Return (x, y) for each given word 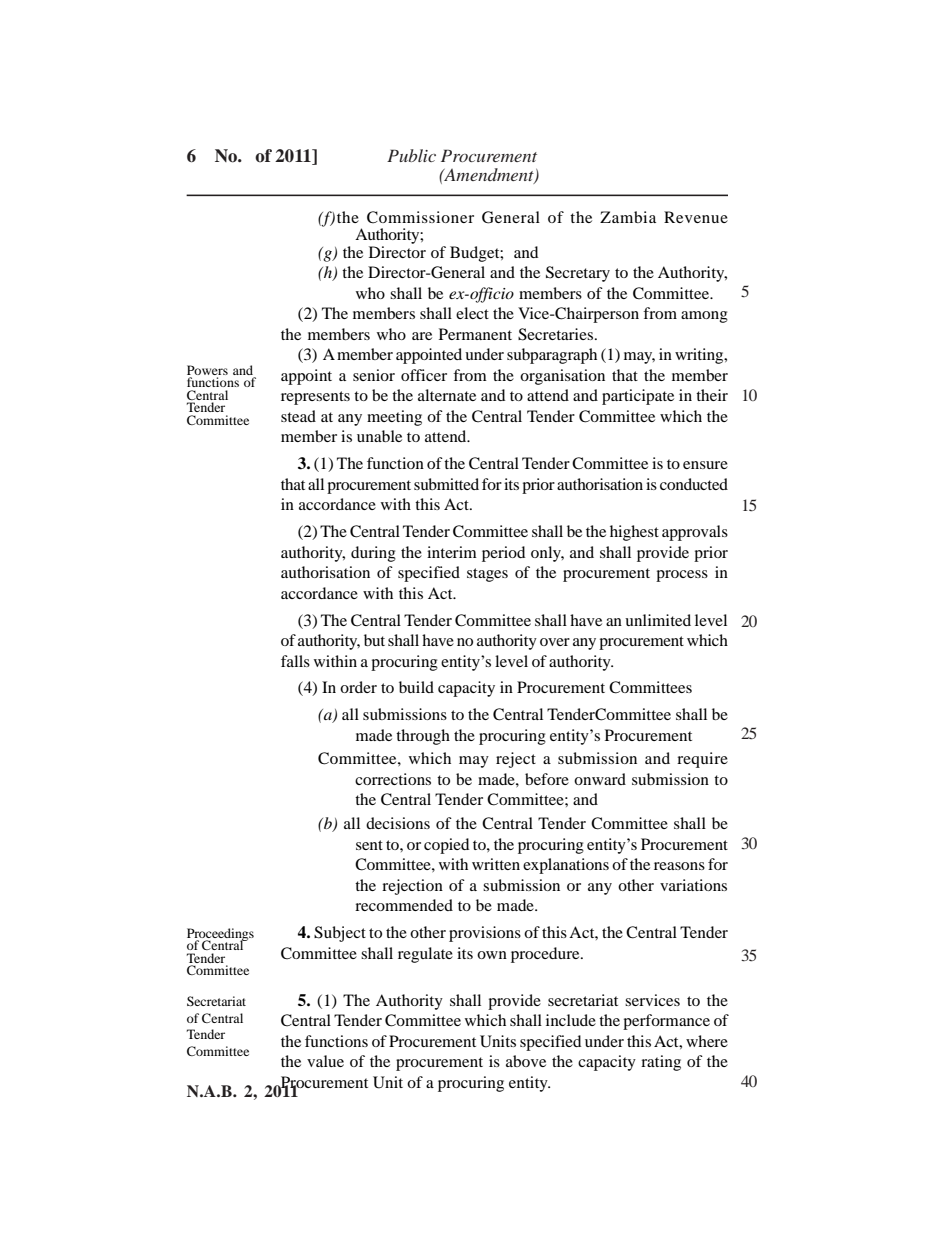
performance (666, 1022)
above (526, 1061)
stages (487, 575)
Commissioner (420, 217)
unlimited (658, 620)
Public (411, 155)
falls (295, 661)
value (325, 1061)
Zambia (628, 217)
